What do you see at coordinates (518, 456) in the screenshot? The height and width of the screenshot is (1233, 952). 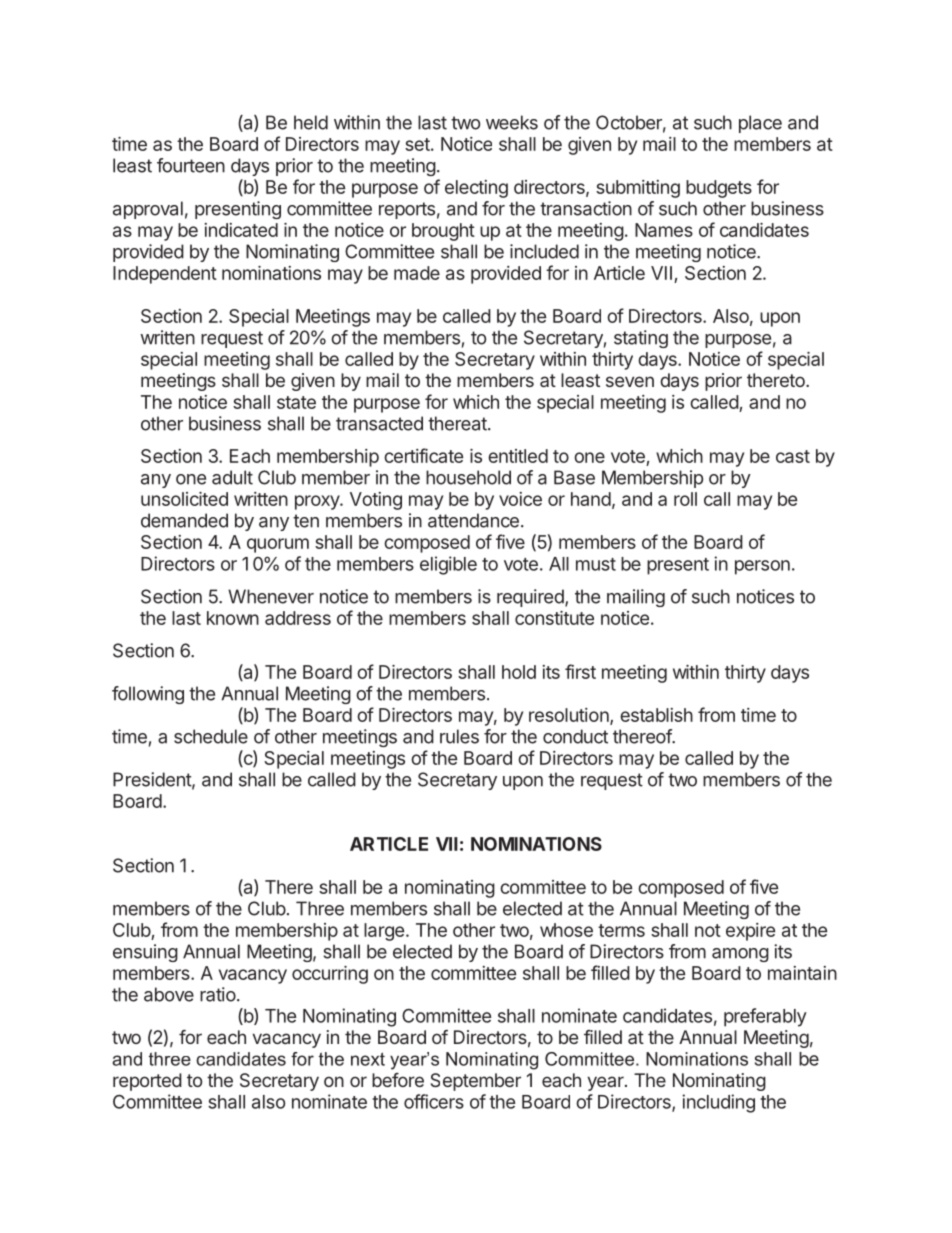 I see `entitled` at bounding box center [518, 456].
